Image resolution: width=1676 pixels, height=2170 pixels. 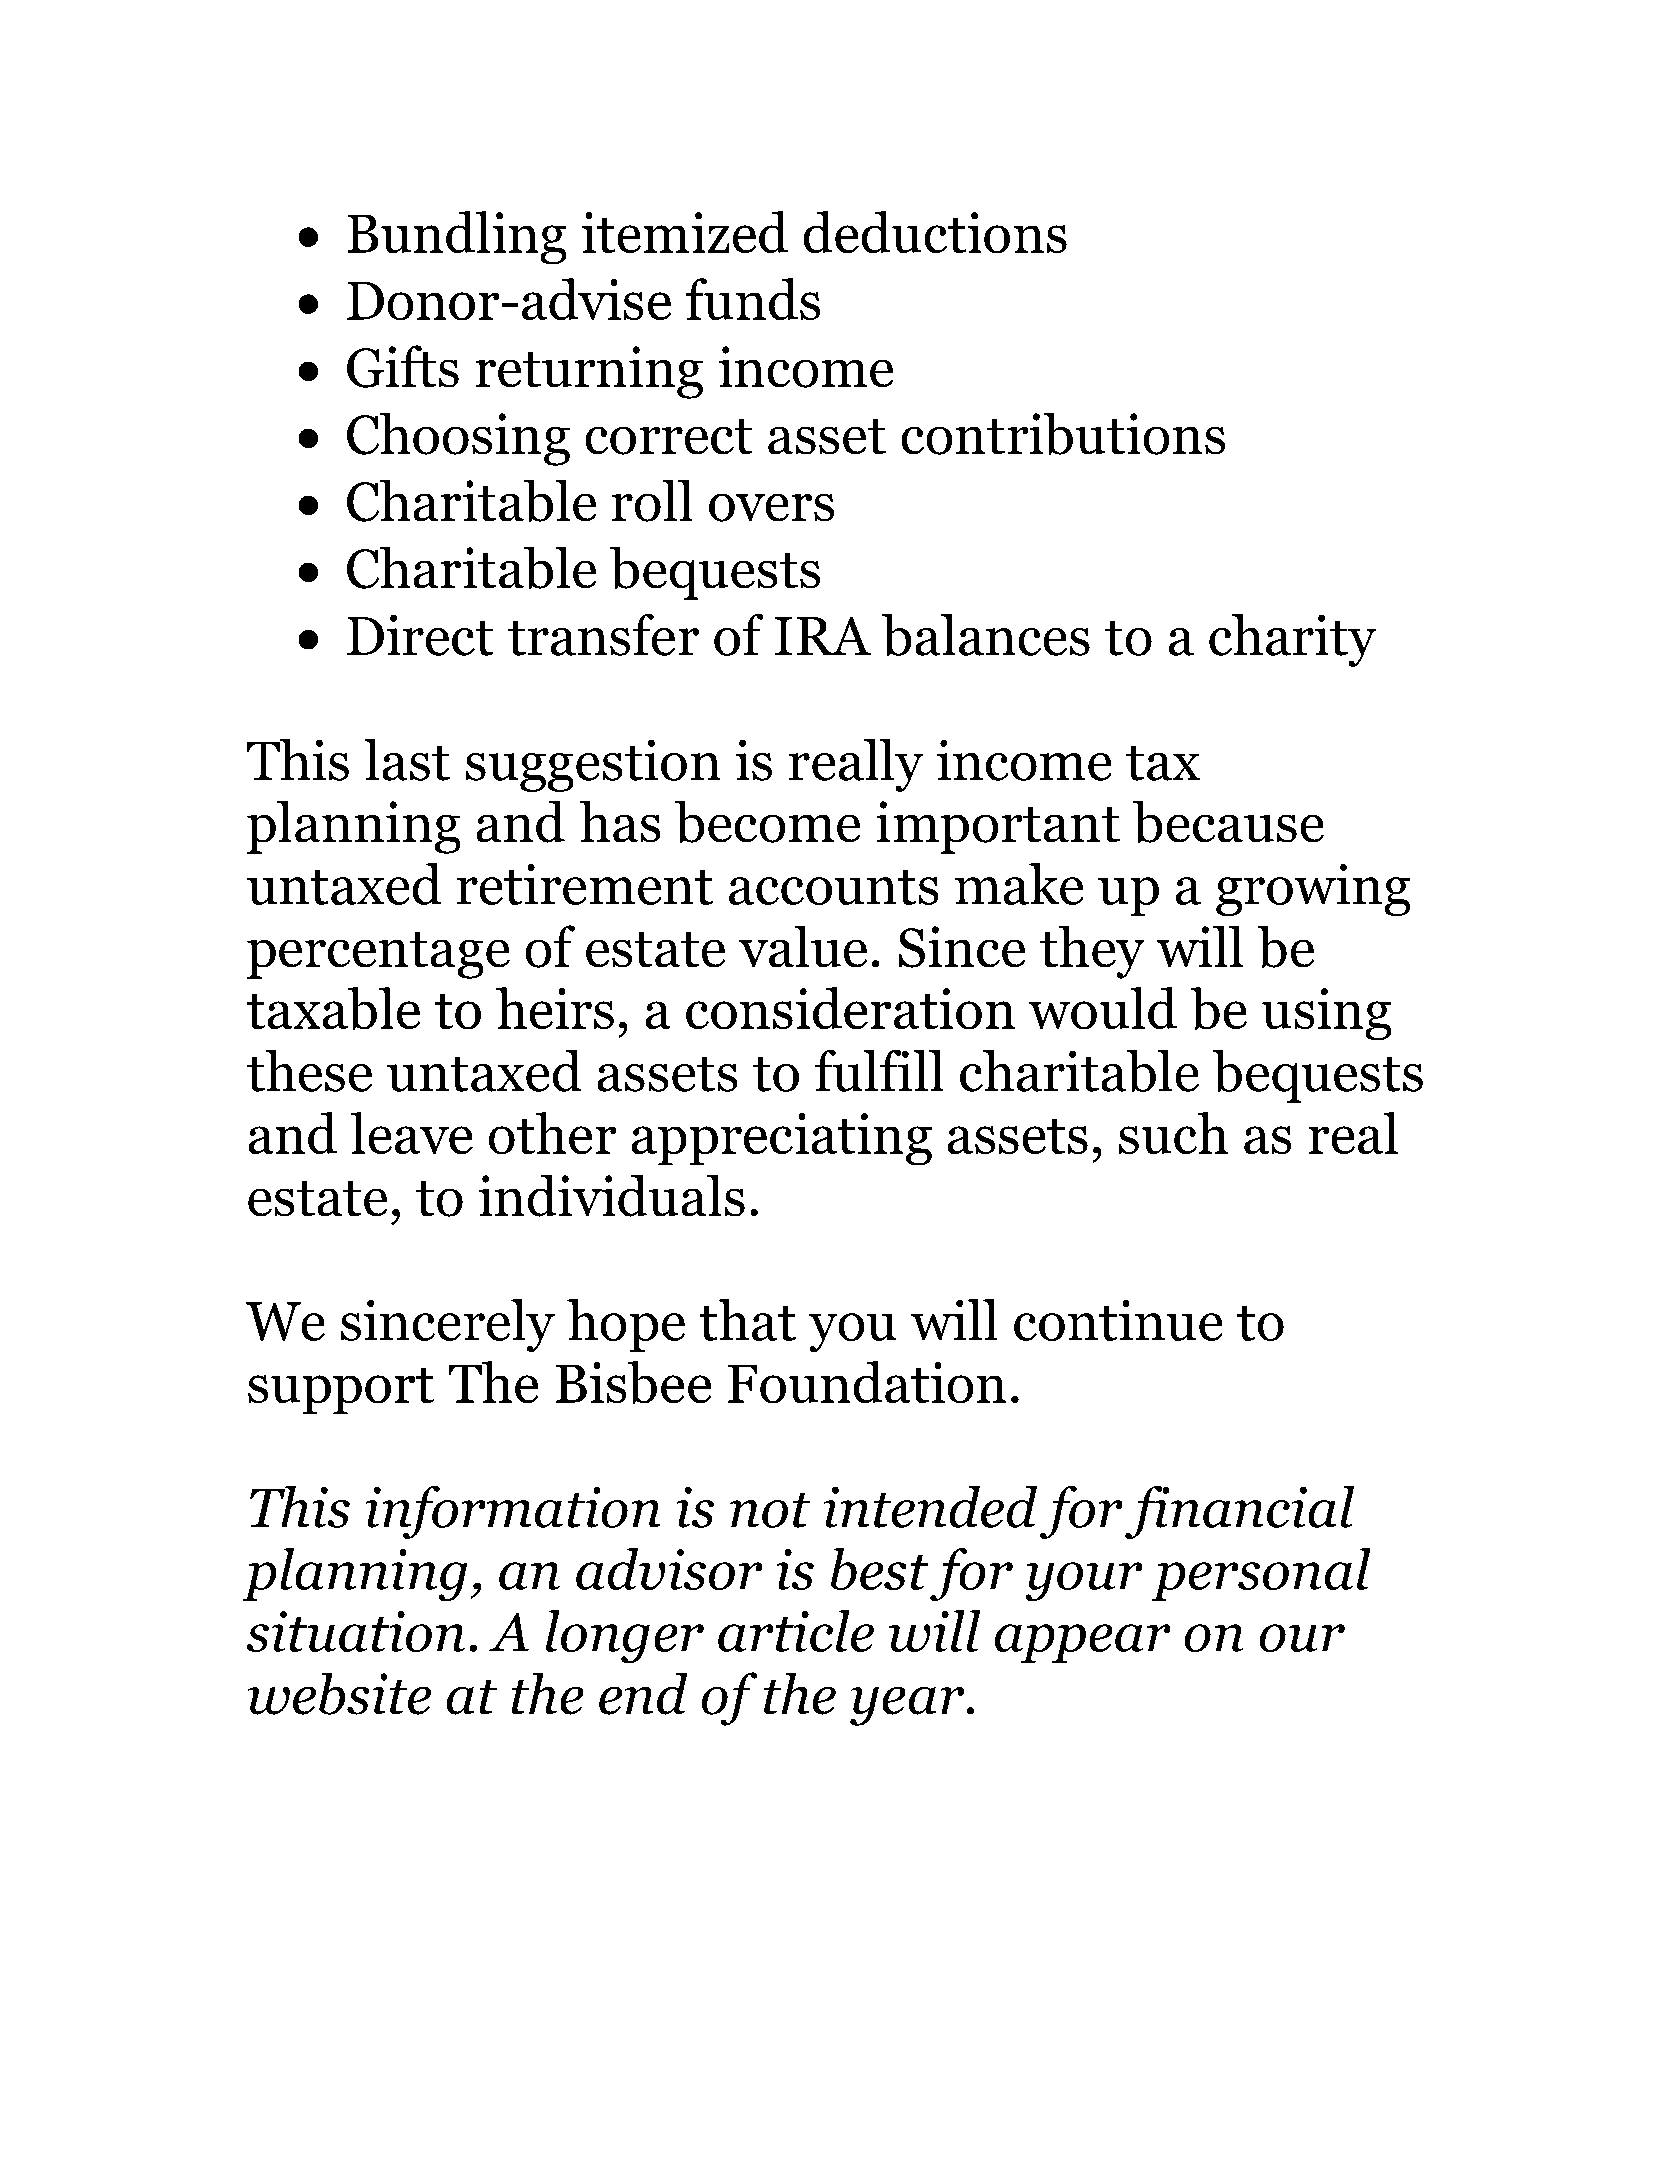 I want to click on article, so click(x=796, y=1631).
